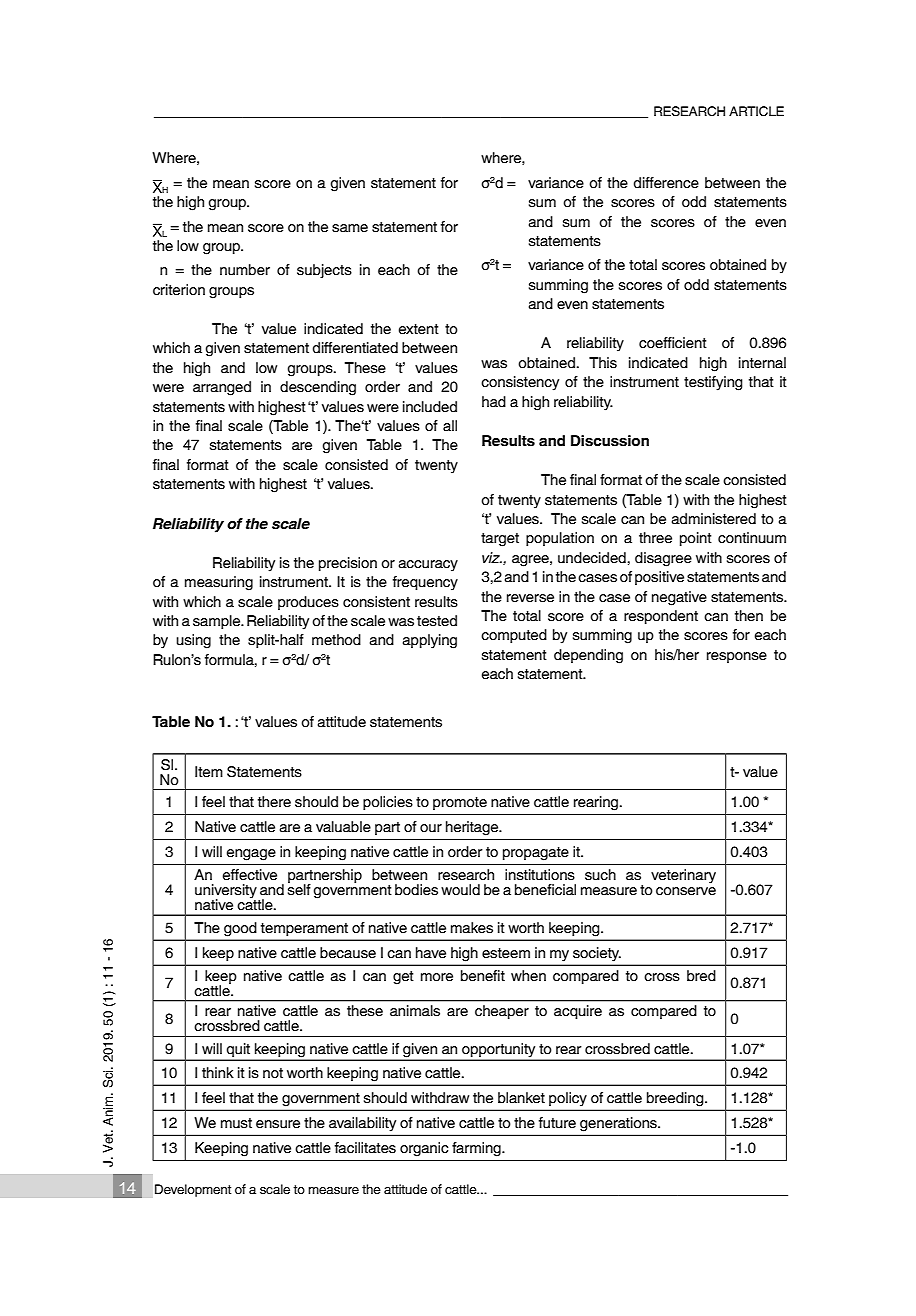 The width and height of the document is (916, 1316). Describe the element at coordinates (430, 641) in the document. I see `applying` at that location.
